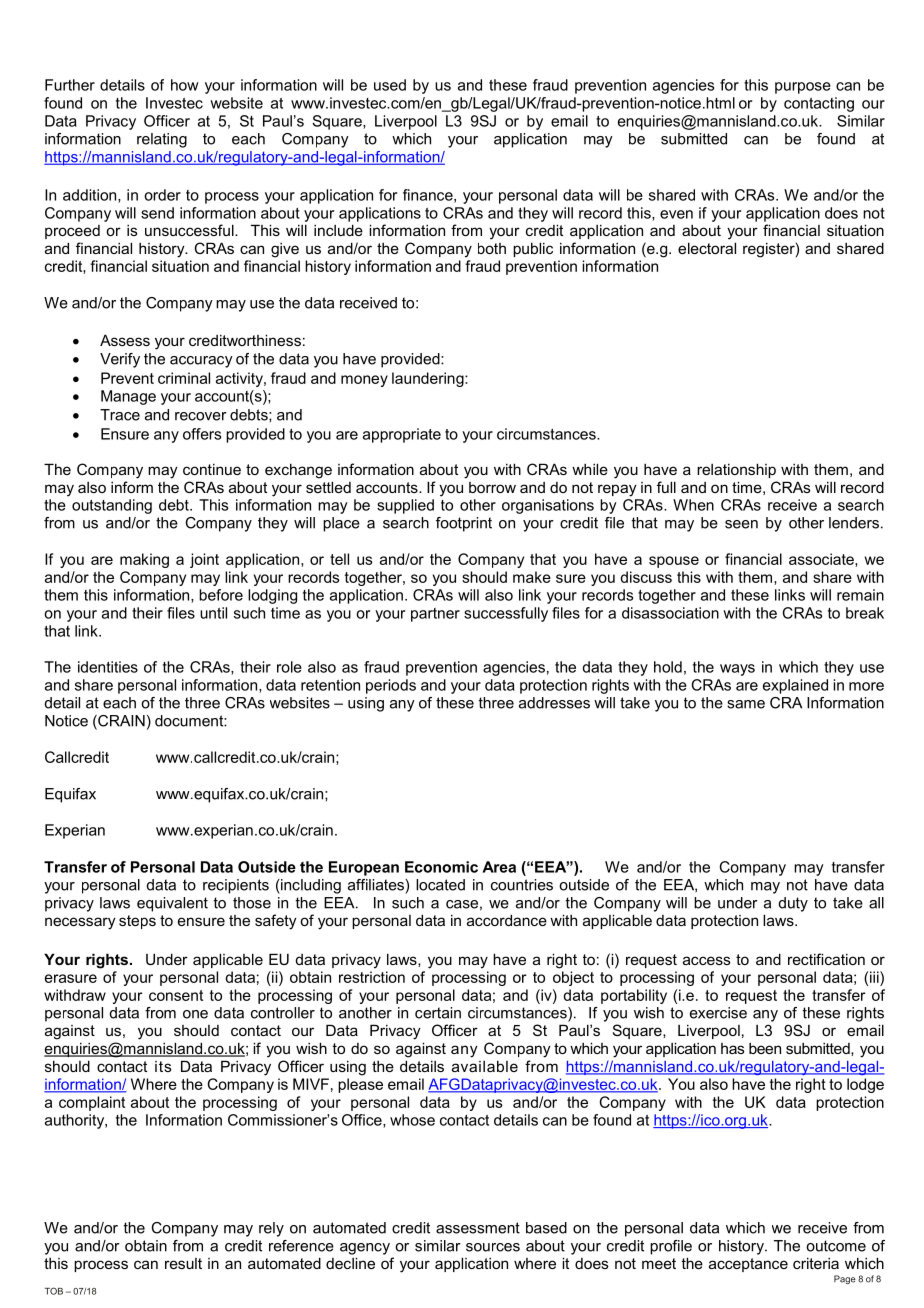 This screenshot has height=1308, width=924. Describe the element at coordinates (493, 1247) in the screenshot. I see `sources` at that location.
